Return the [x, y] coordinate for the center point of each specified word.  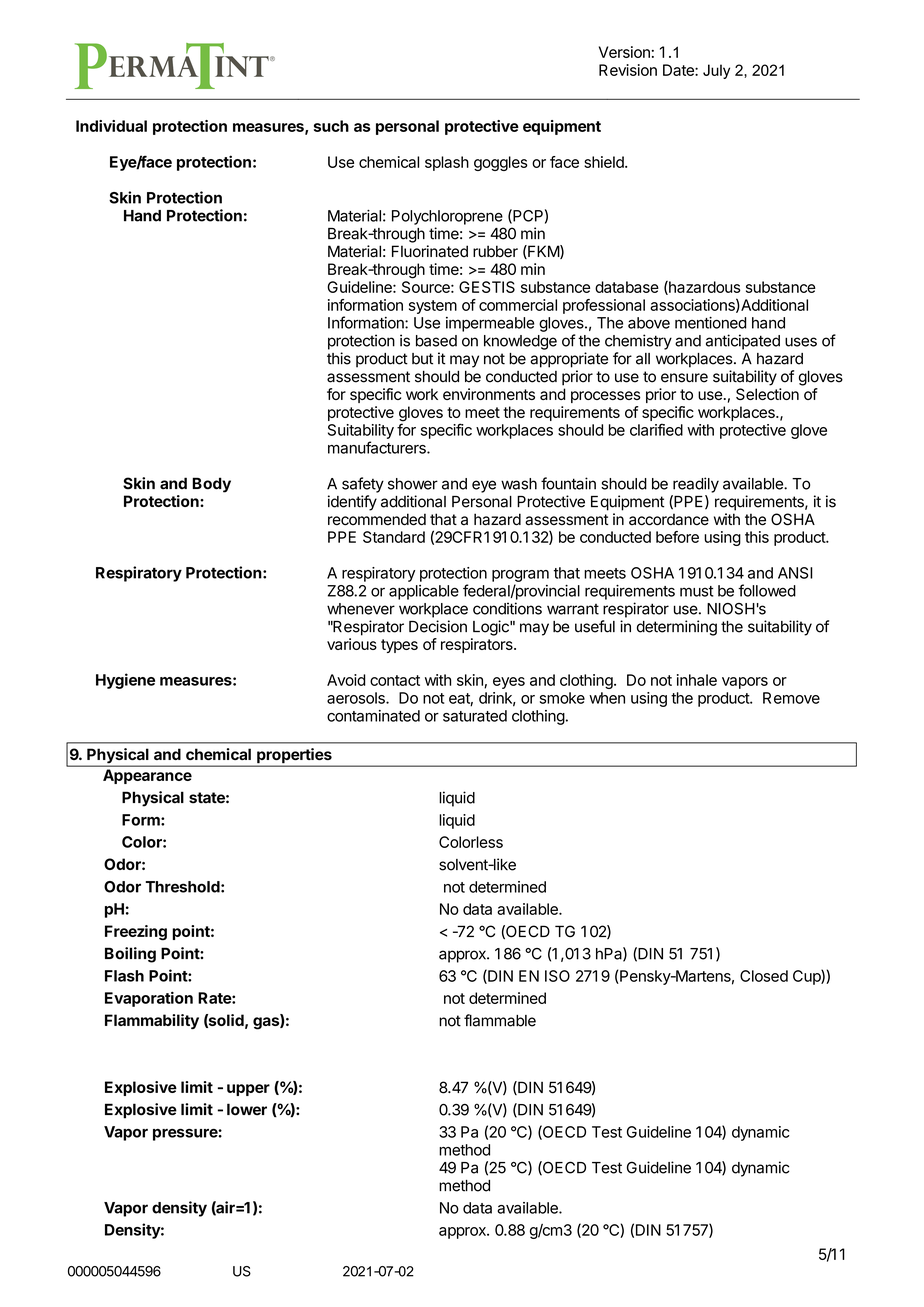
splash [447, 163]
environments [489, 394]
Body [211, 485]
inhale [697, 680]
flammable [500, 1020]
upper [248, 1090]
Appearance [147, 776]
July [716, 71]
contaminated [373, 716]
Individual [111, 126]
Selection [767, 394]
